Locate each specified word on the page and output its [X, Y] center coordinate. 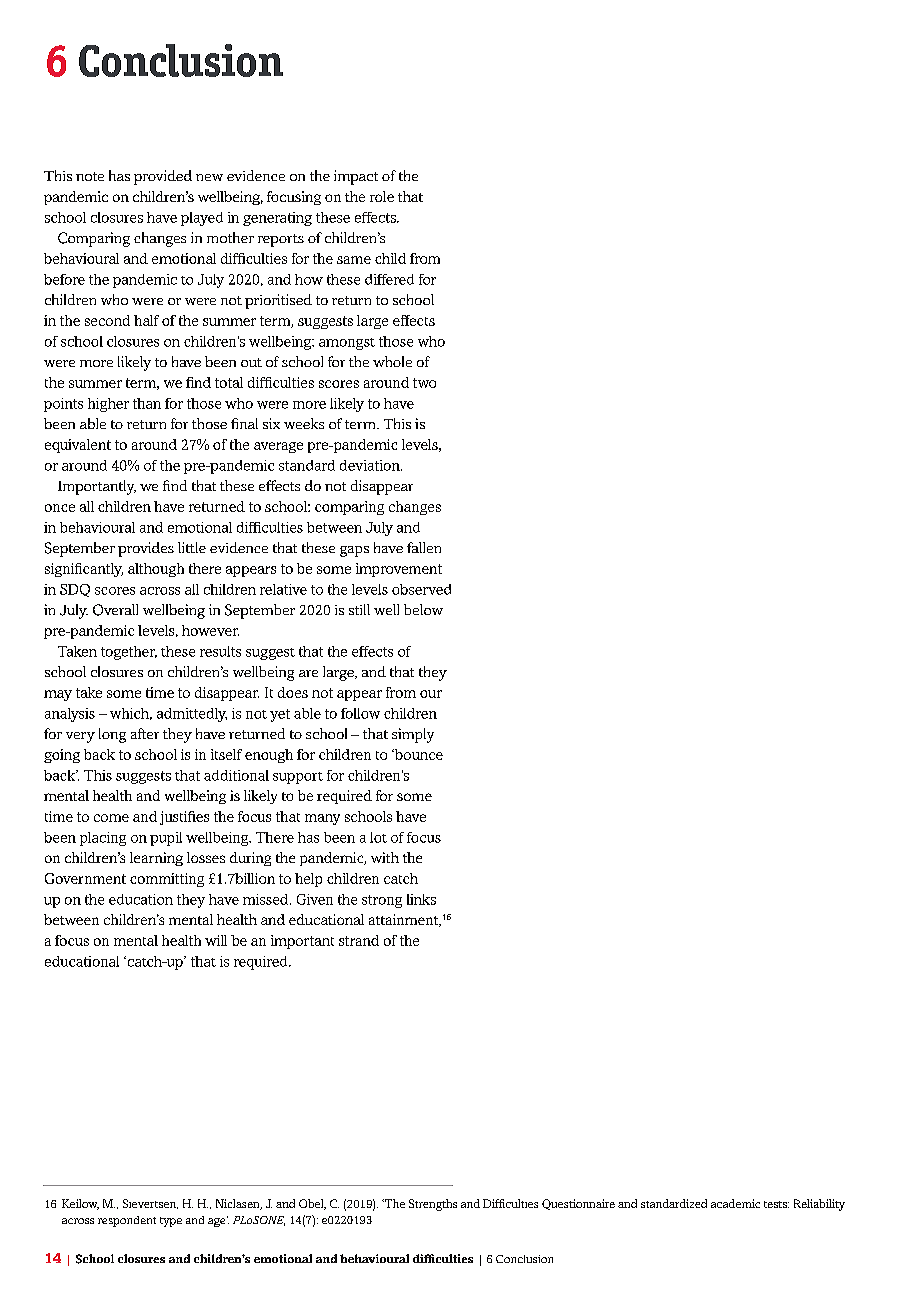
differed [389, 279]
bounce [418, 754]
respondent [127, 1221]
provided [163, 177]
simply [413, 735]
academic [735, 1203]
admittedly [192, 715]
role [382, 196]
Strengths [433, 1205]
